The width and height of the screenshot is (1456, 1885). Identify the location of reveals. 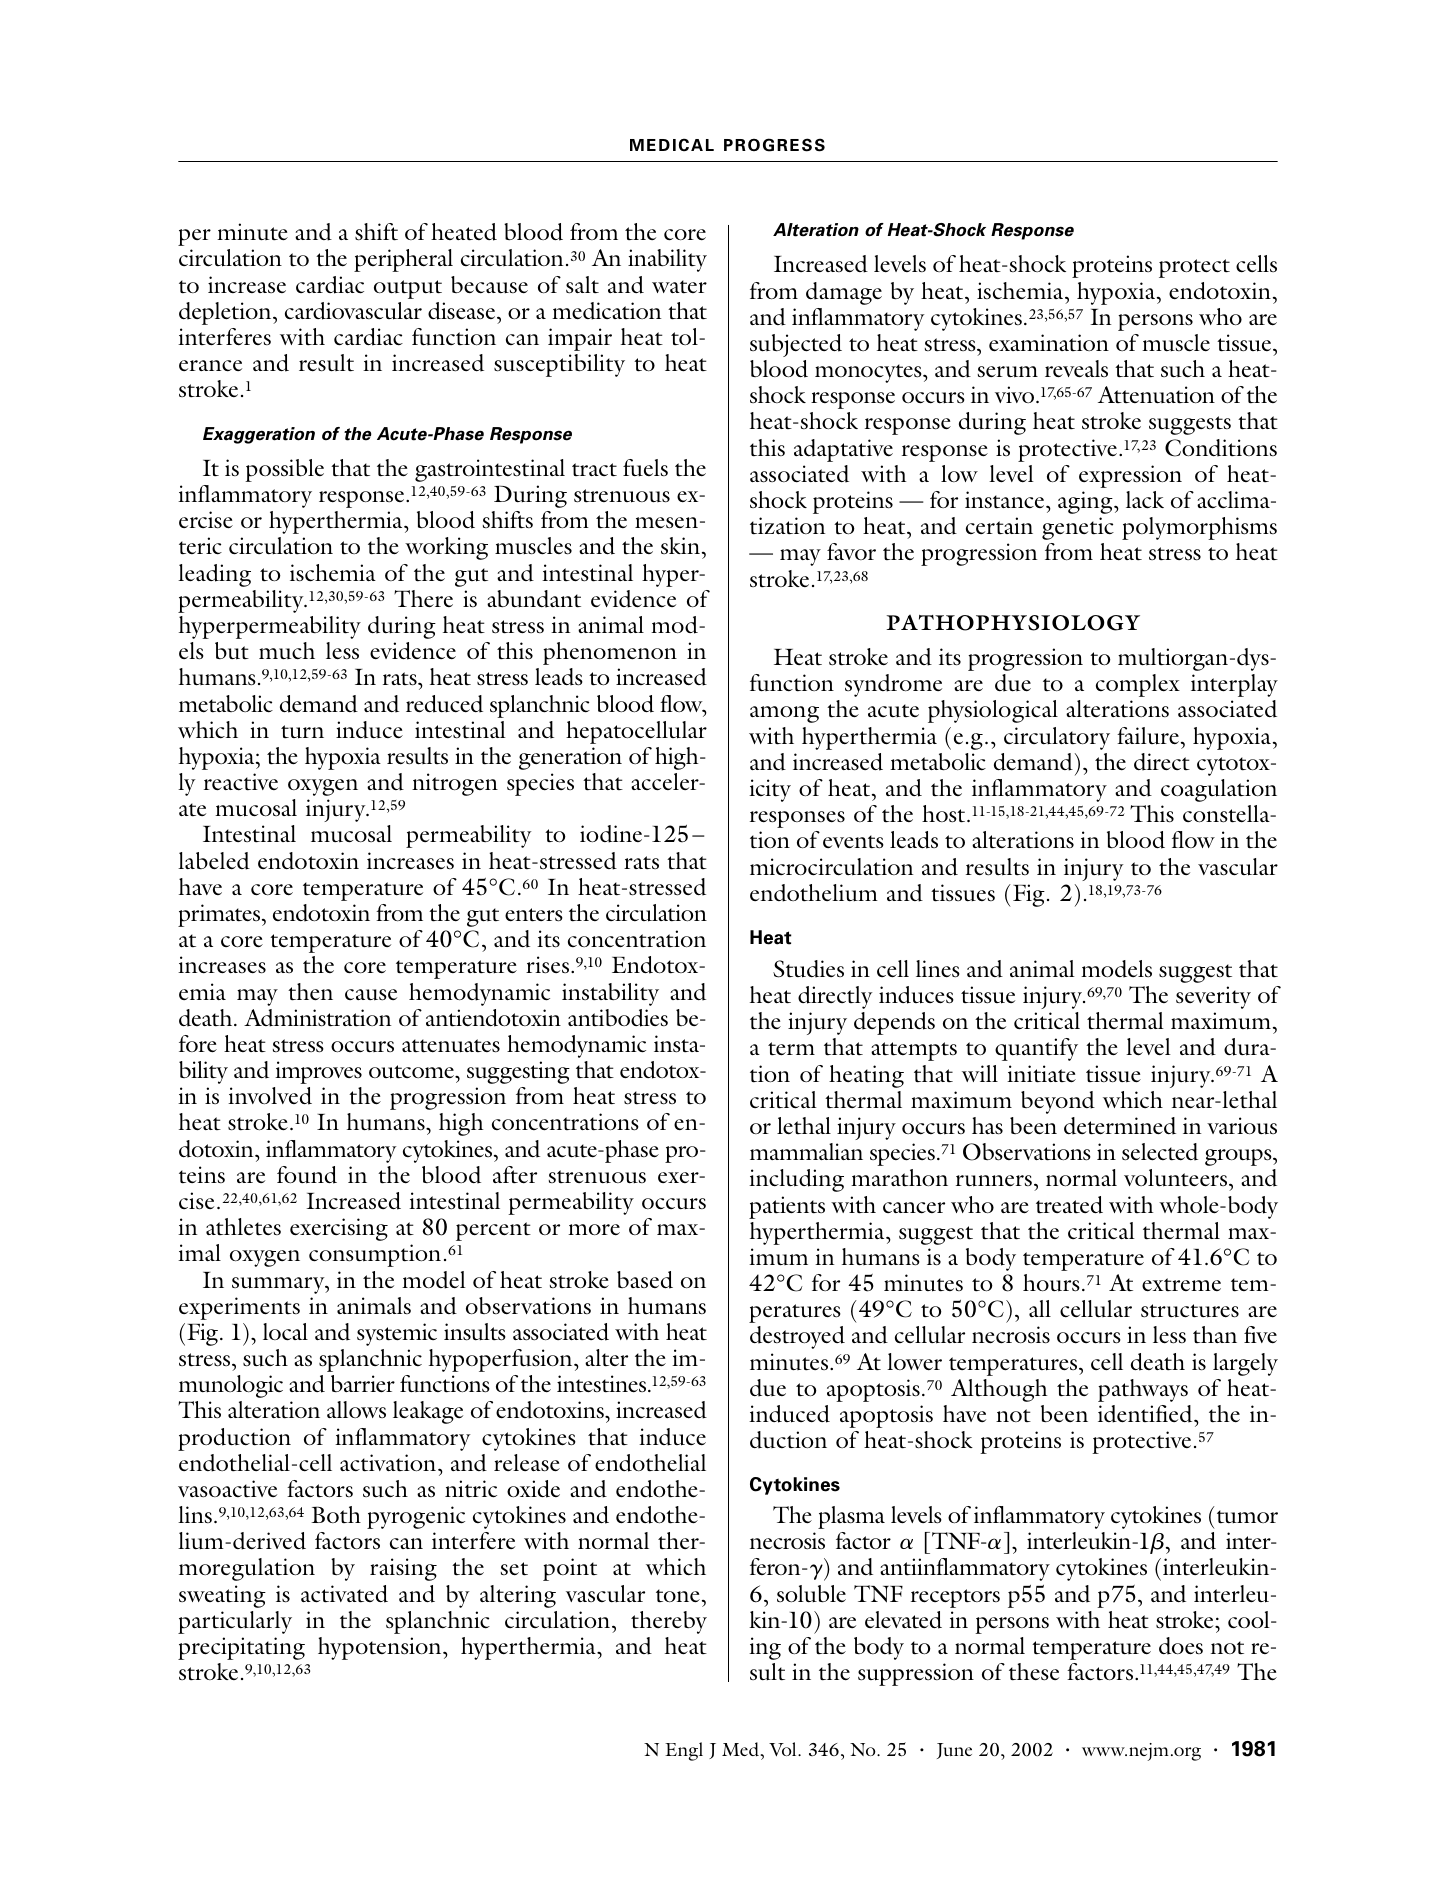
(1076, 368).
